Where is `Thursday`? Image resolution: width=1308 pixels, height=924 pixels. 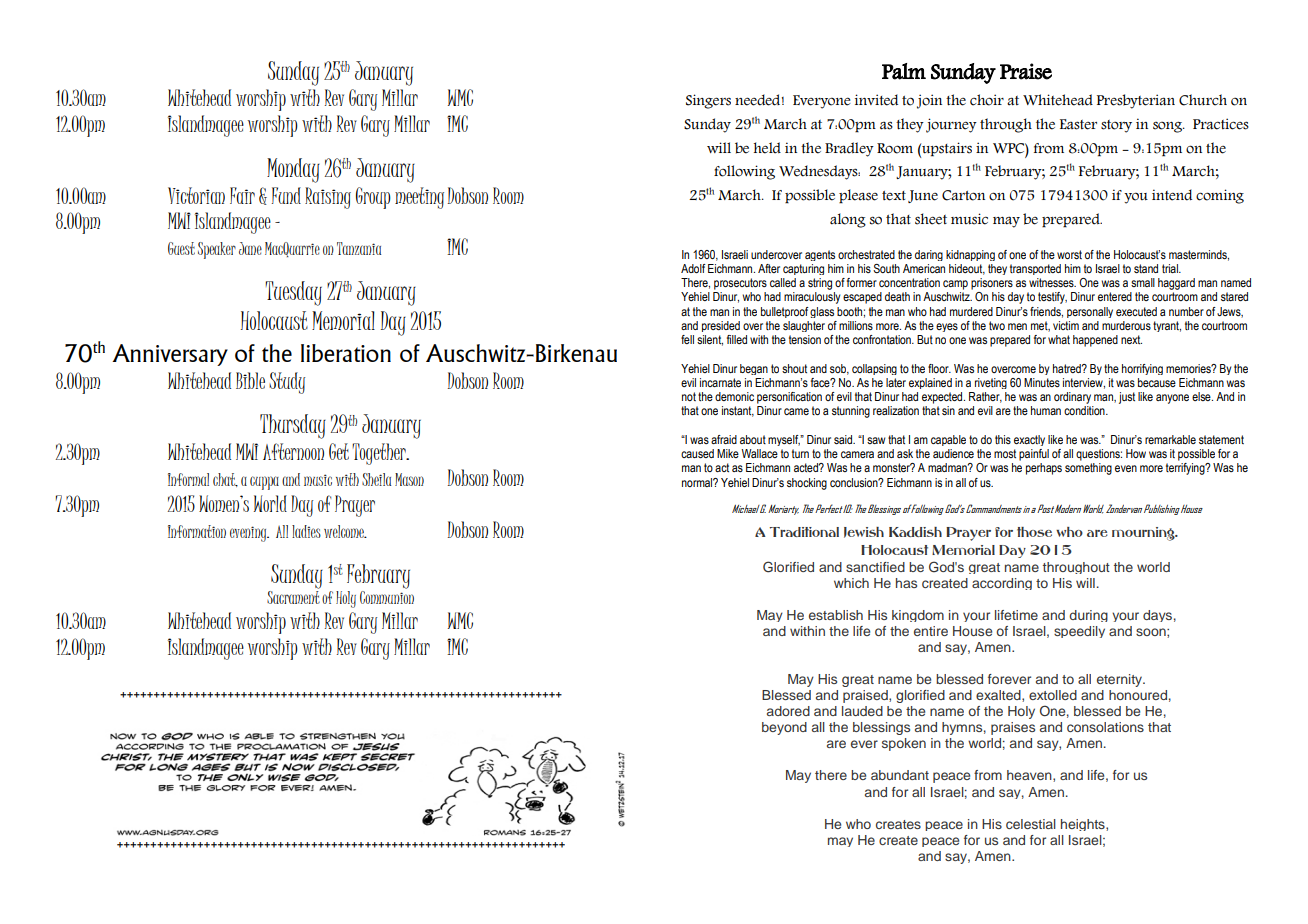
Thursday is located at coordinates (293, 426).
